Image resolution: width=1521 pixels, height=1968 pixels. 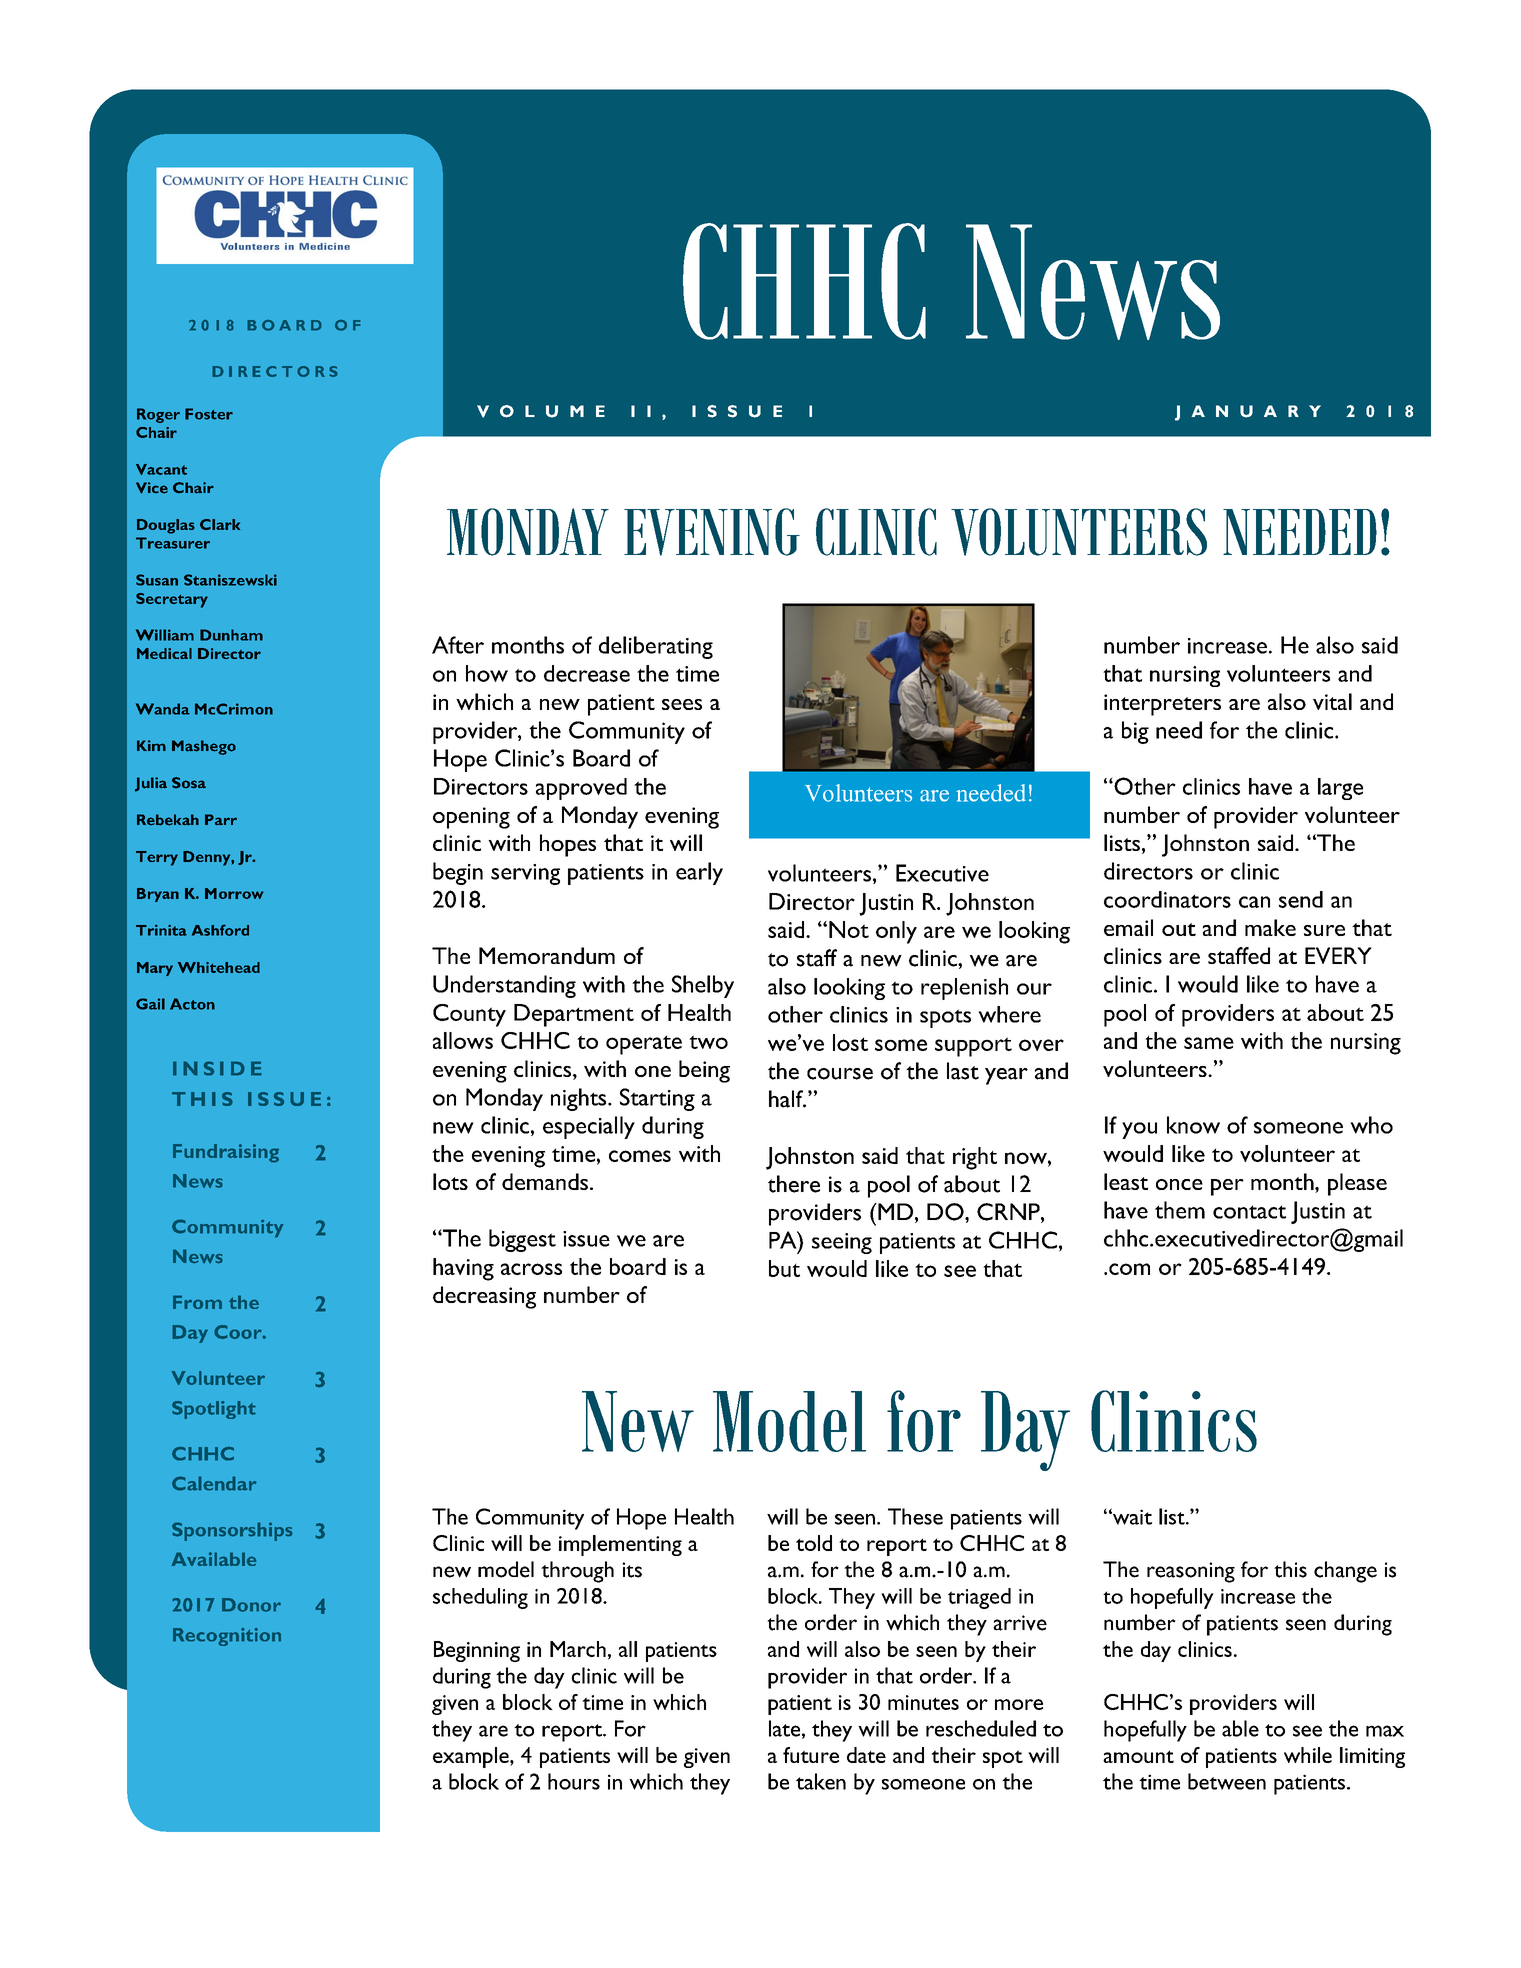 I want to click on Parr, so click(x=221, y=819).
